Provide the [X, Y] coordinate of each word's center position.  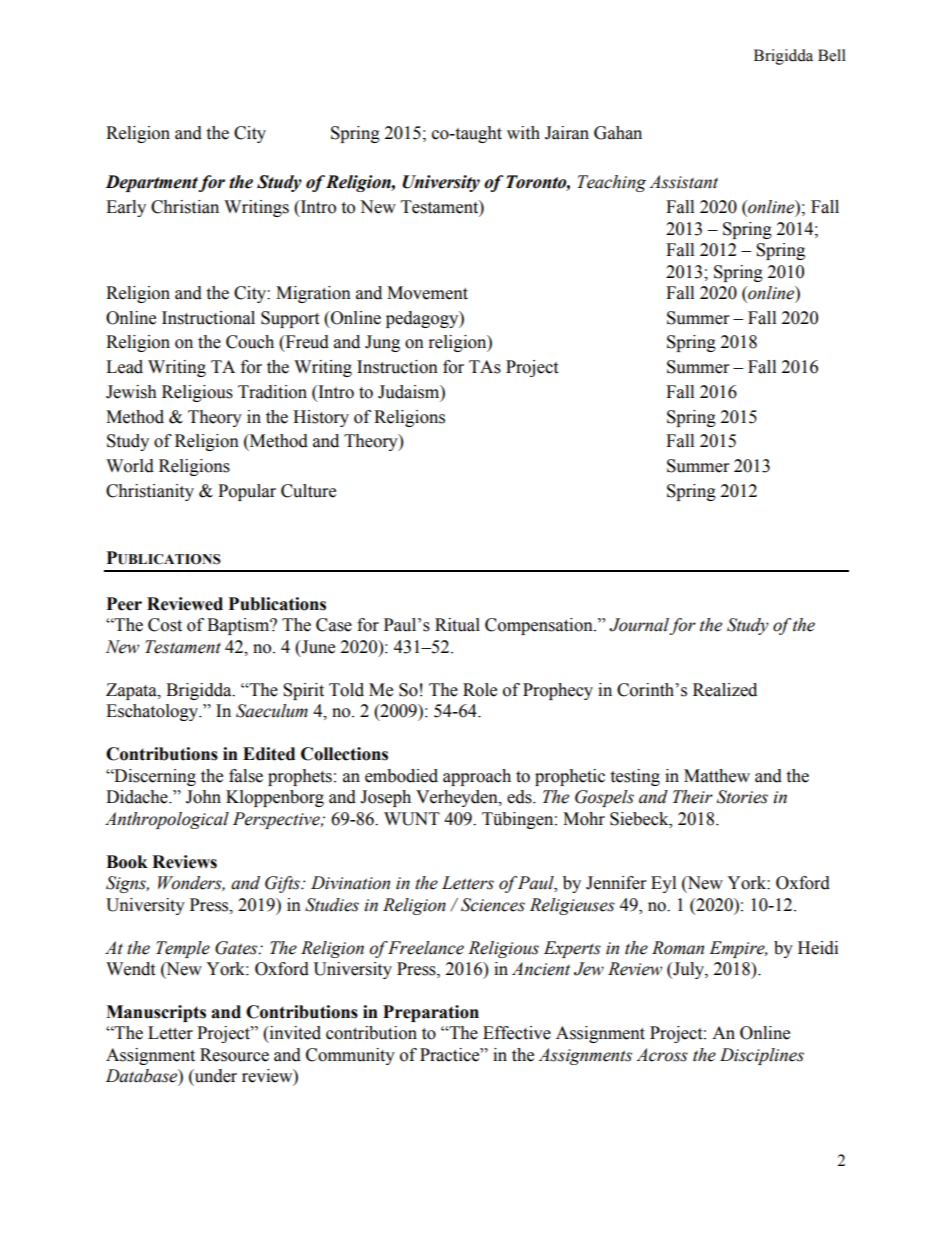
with [523, 133]
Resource [234, 1055]
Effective [517, 1033]
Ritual [457, 625]
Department [152, 183]
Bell [832, 55]
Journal [639, 626]
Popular [247, 492]
